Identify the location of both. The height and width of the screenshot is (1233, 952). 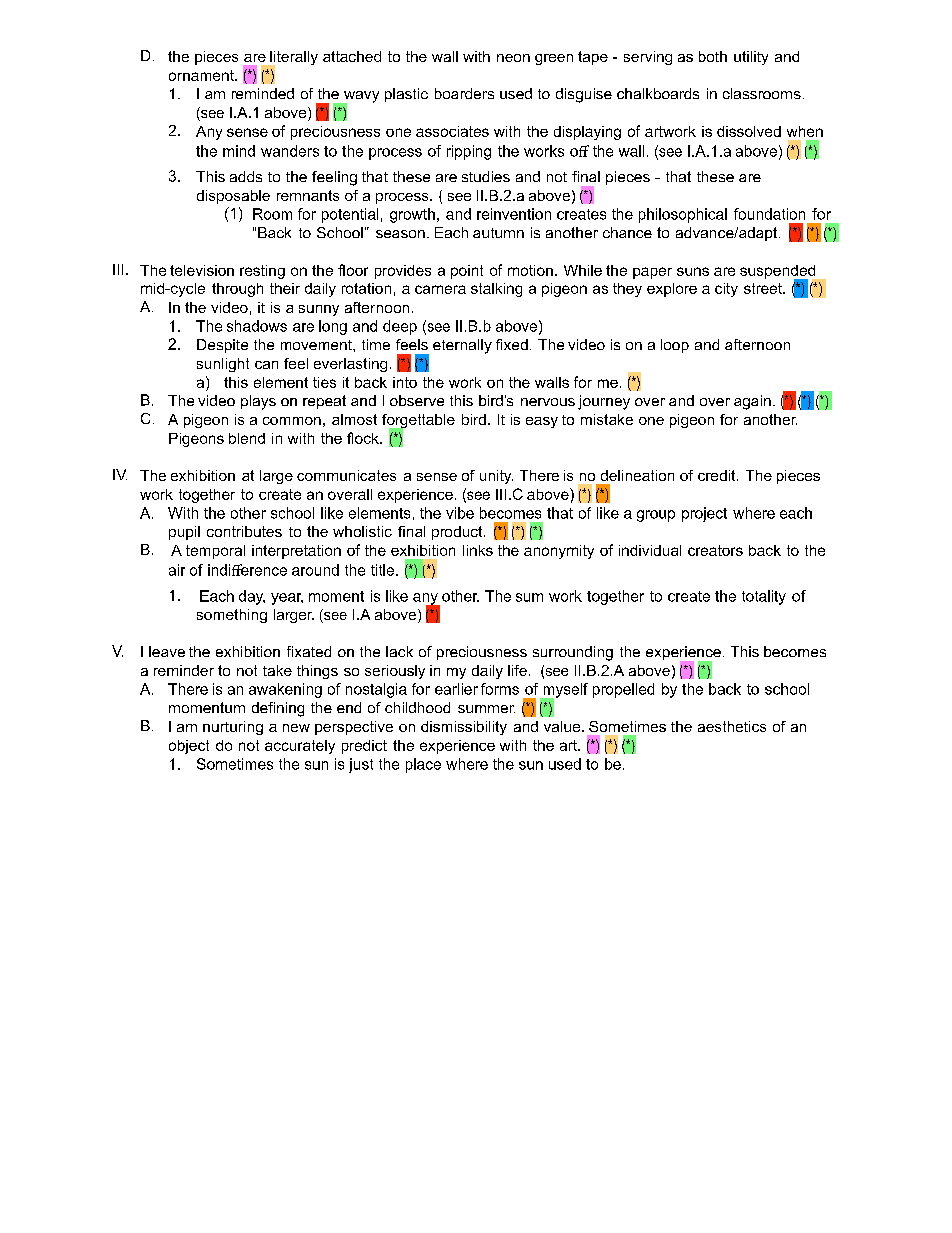
(713, 56).
